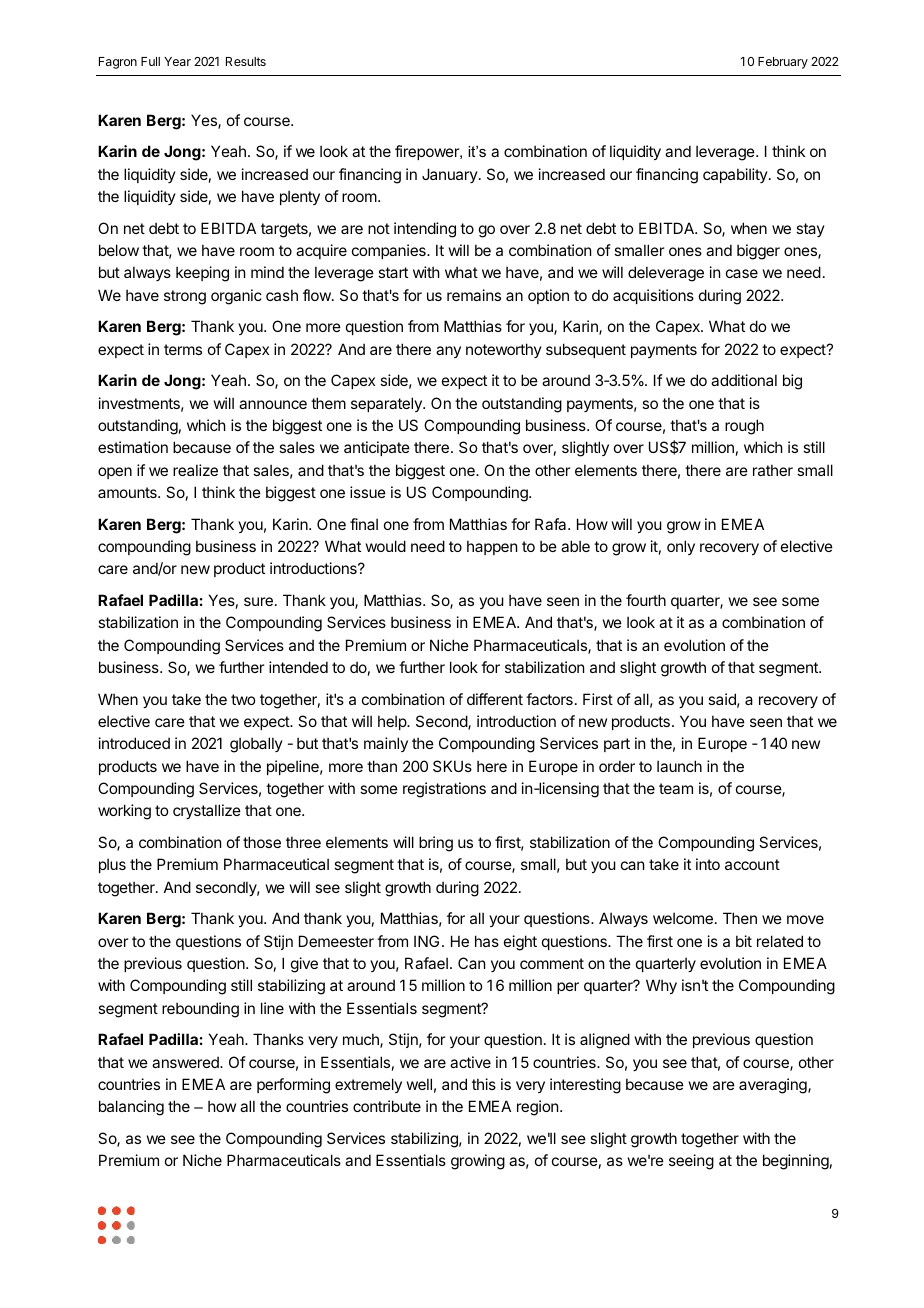 Image resolution: width=924 pixels, height=1308 pixels. I want to click on February, so click(783, 63).
